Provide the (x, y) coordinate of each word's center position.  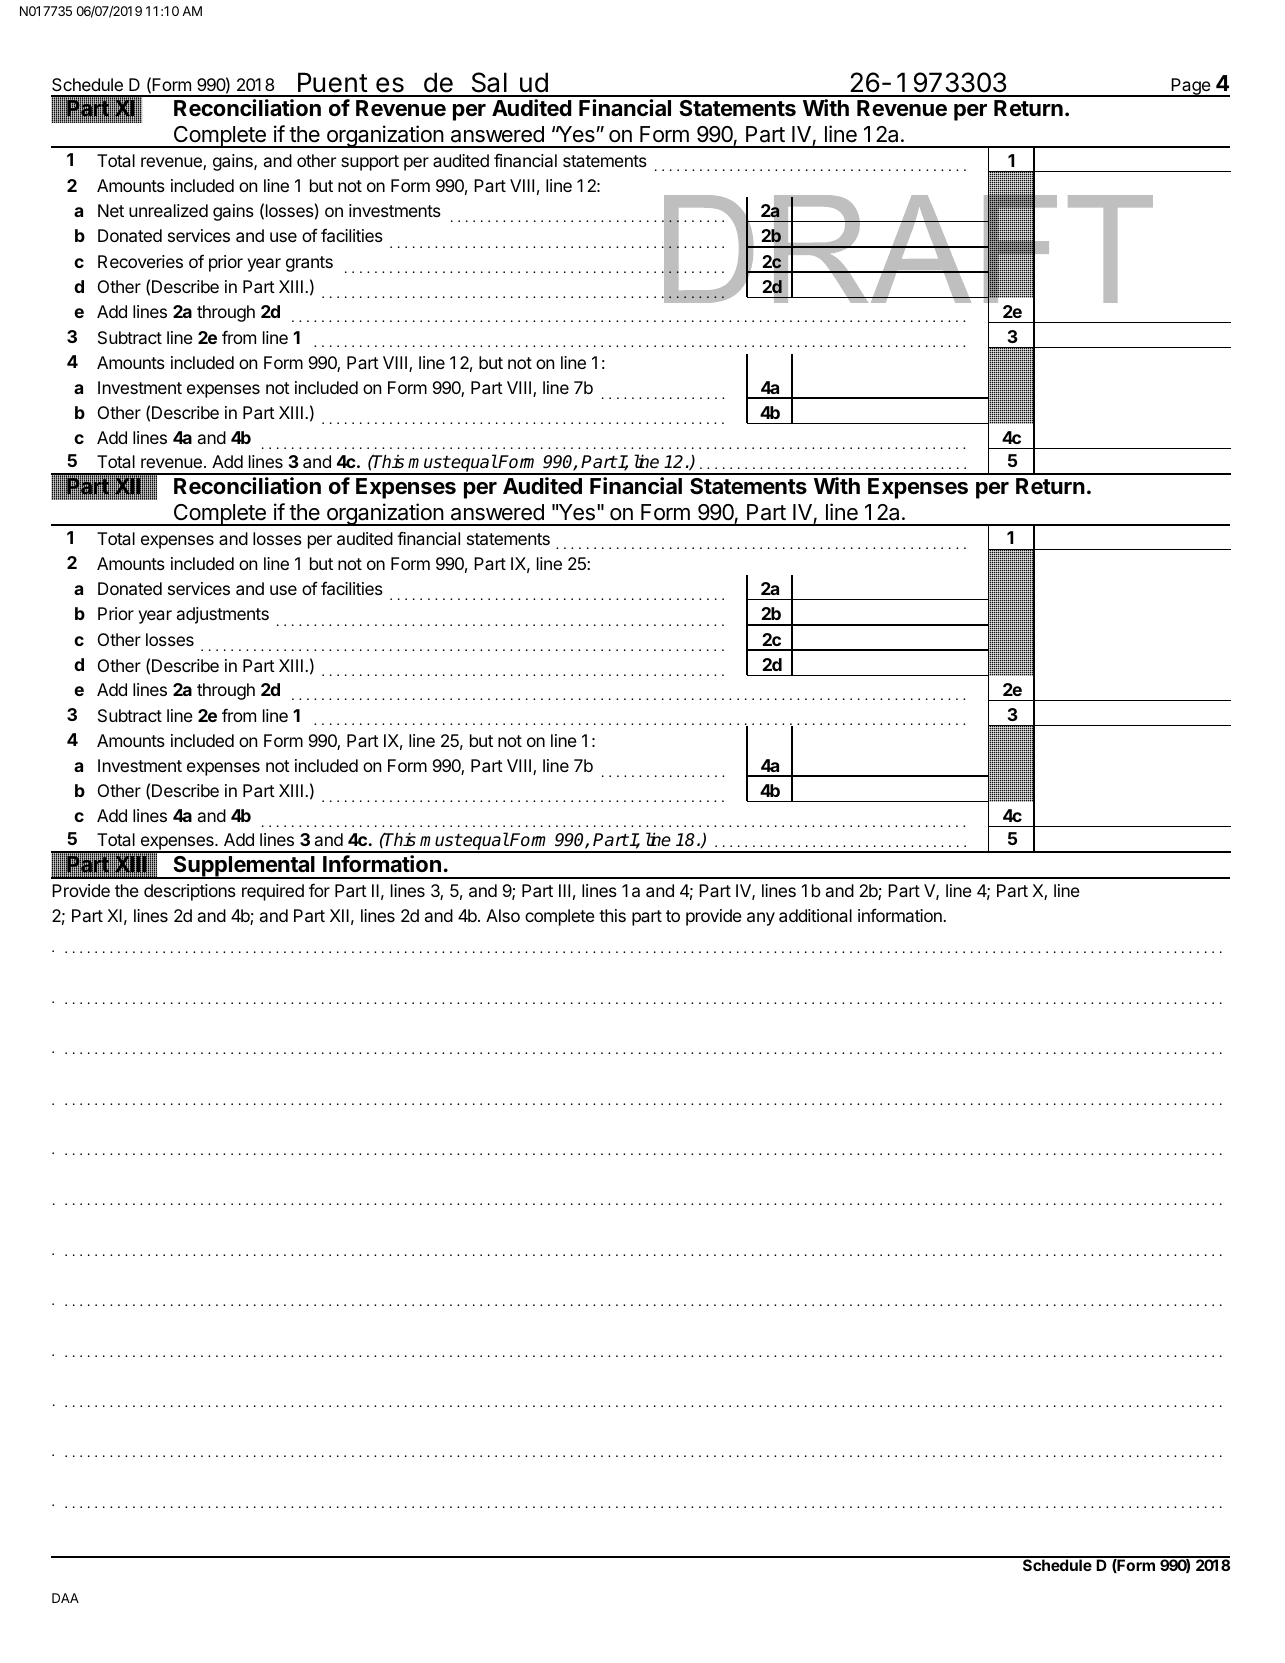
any (761, 919)
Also (503, 915)
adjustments (223, 615)
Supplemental (244, 867)
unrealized (168, 210)
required (273, 892)
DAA (65, 1598)
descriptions (190, 892)
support (370, 163)
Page (1191, 87)
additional (815, 915)
